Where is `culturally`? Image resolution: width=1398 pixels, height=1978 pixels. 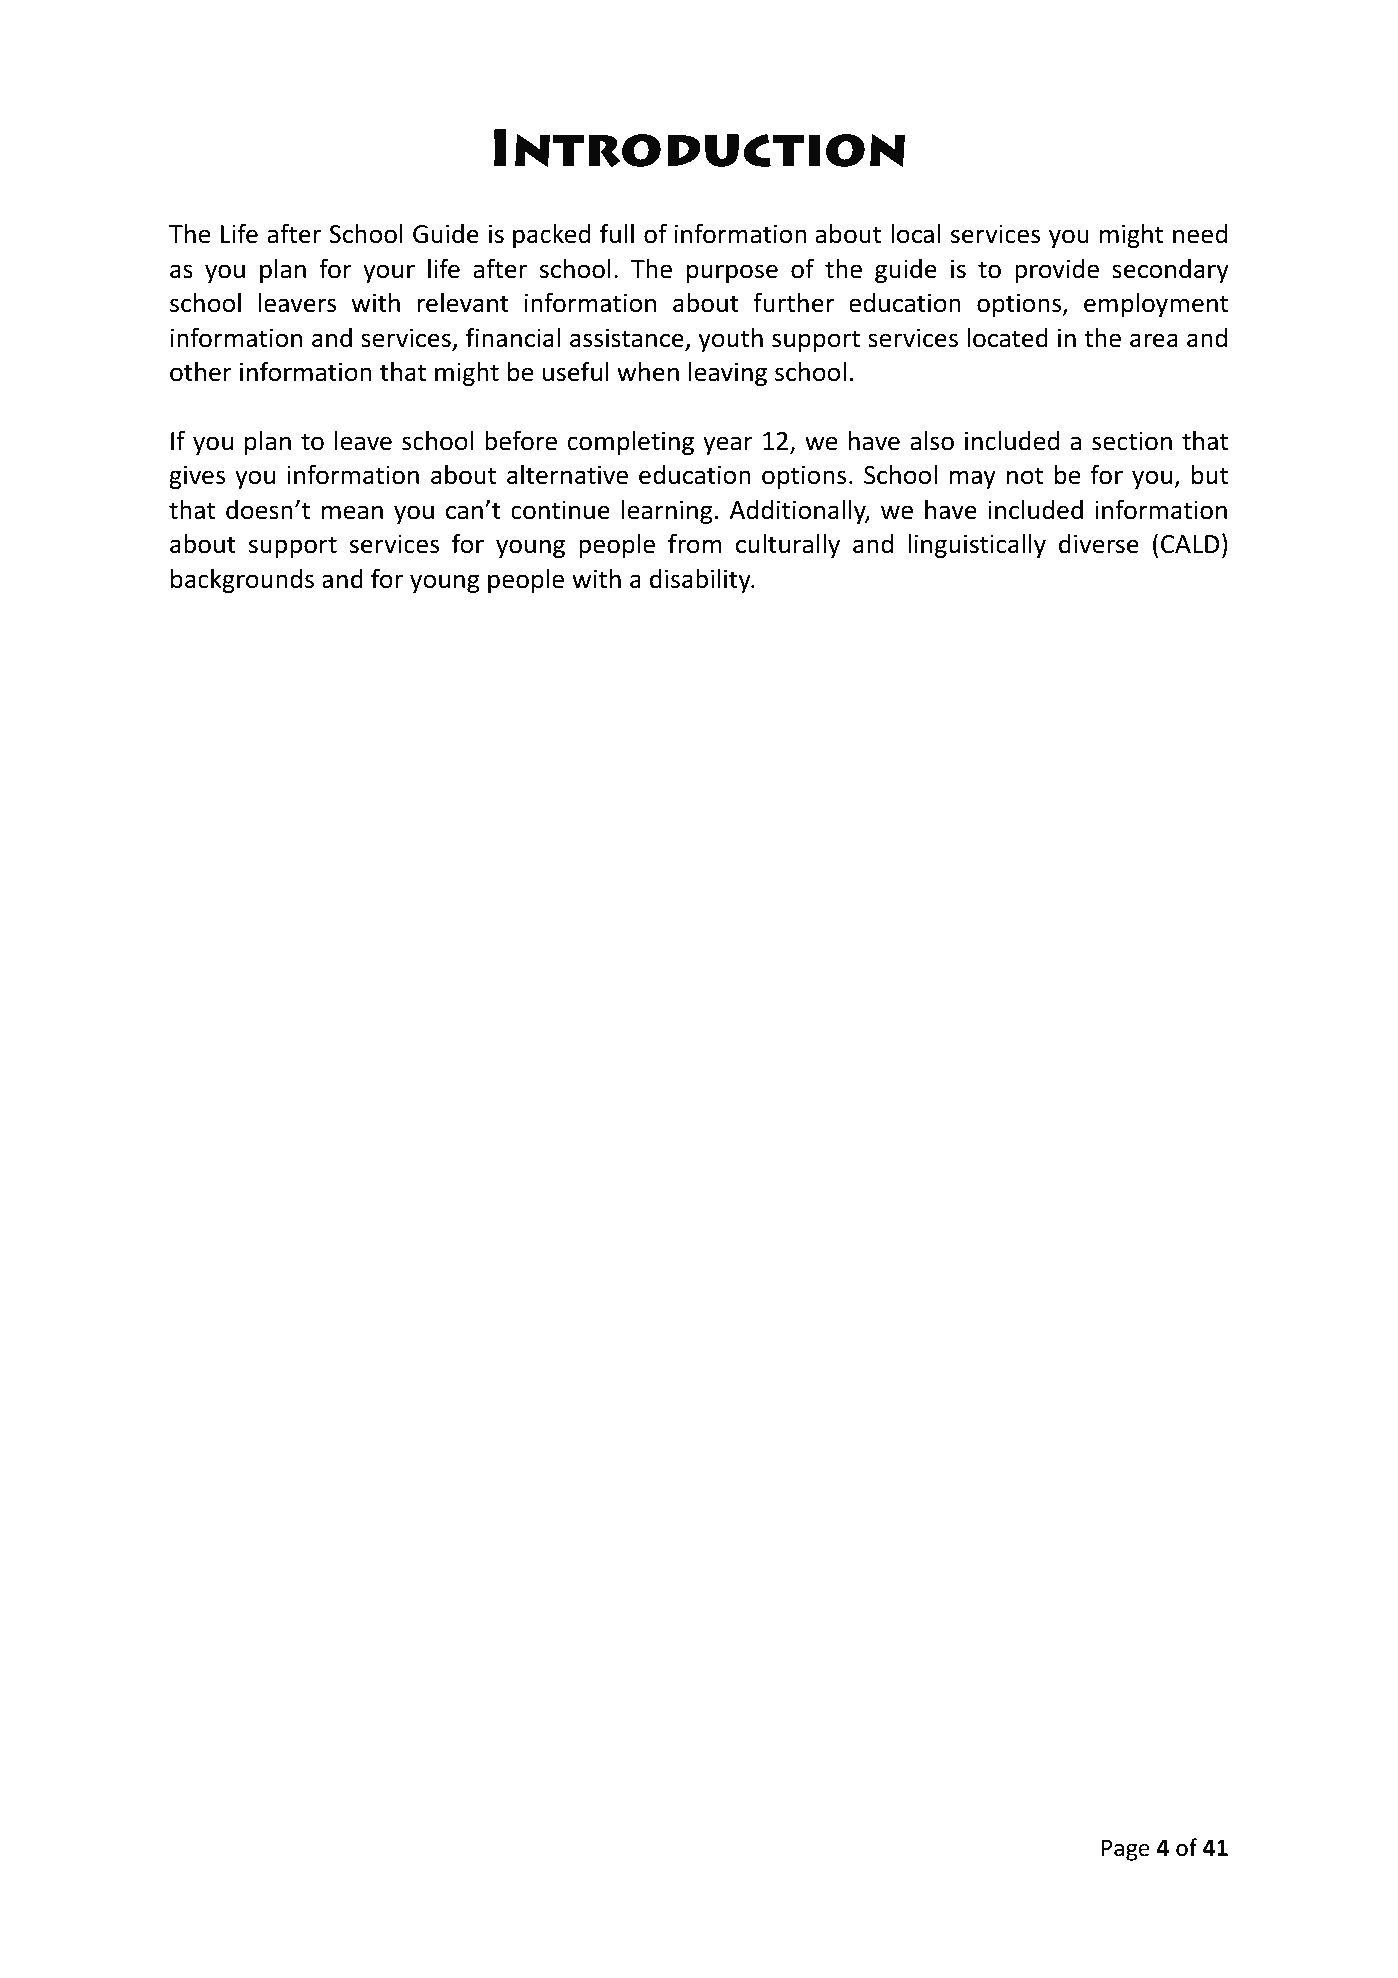 culturally is located at coordinates (788, 546).
